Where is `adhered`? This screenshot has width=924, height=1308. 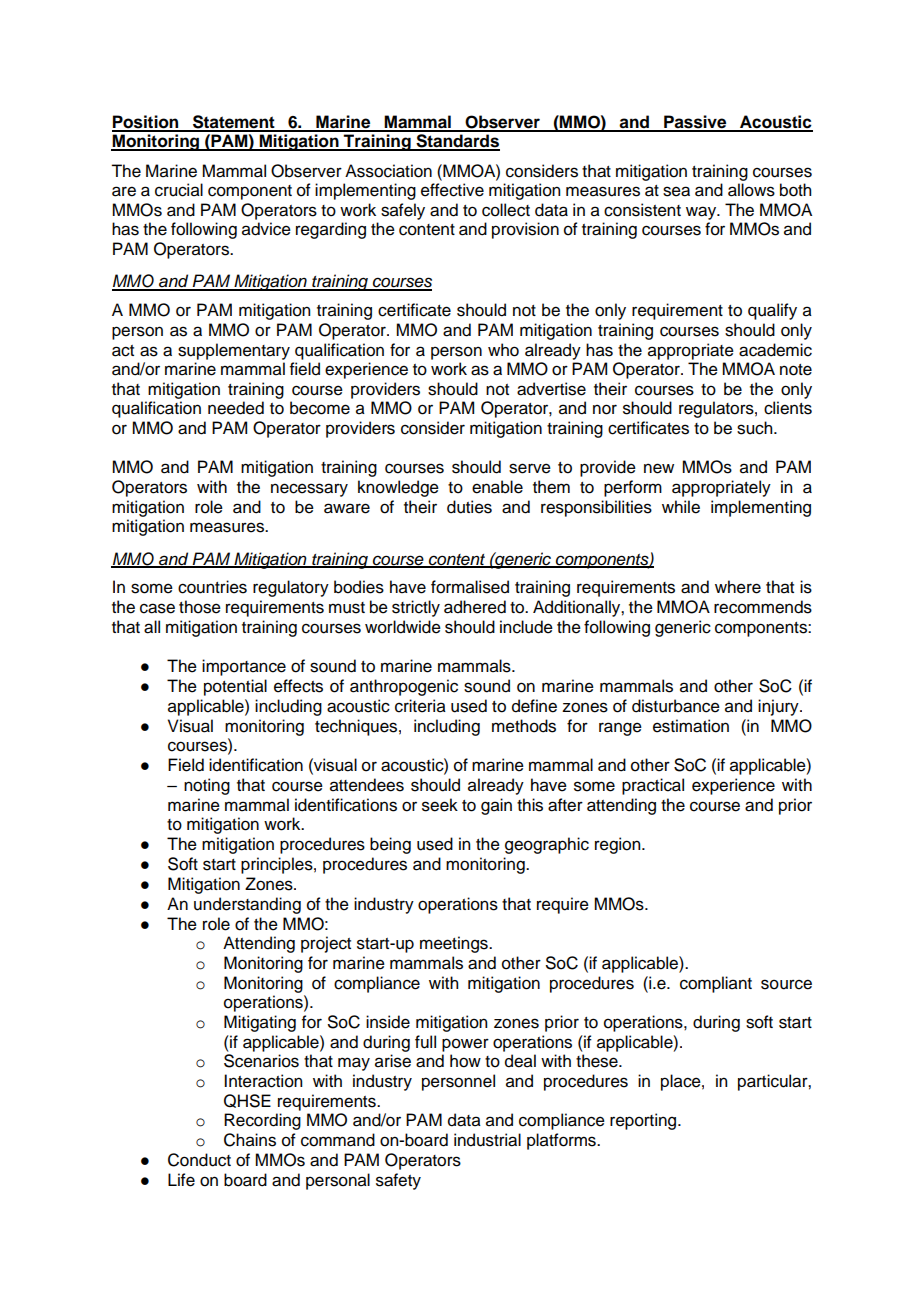
adhered is located at coordinates (475, 607).
